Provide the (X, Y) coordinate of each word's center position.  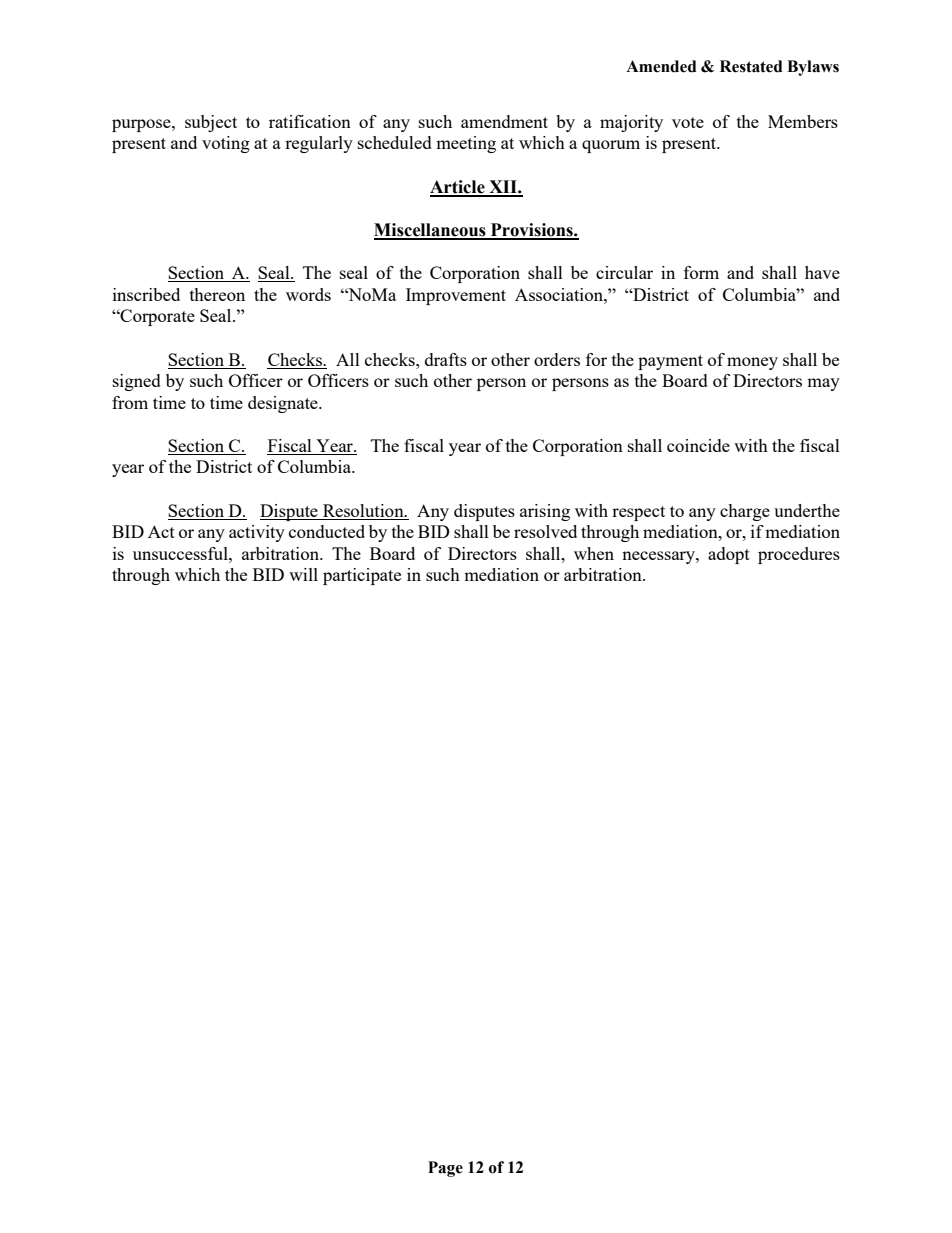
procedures (799, 555)
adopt (729, 555)
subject (211, 123)
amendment (504, 121)
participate (362, 576)
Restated (751, 66)
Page (445, 1169)
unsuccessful (181, 553)
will (303, 574)
